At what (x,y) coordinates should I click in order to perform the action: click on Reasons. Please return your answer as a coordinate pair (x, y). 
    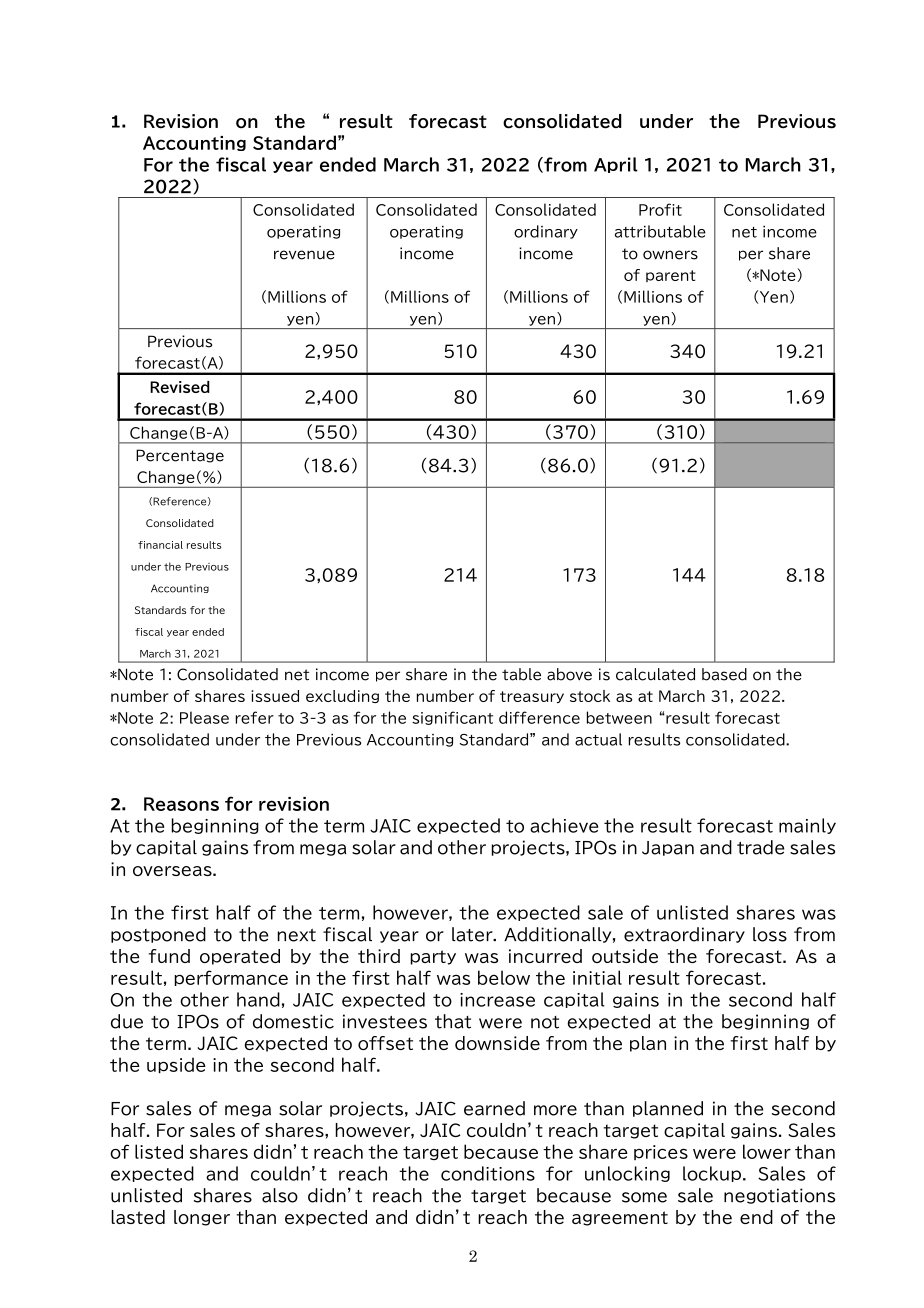
    Looking at the image, I should click on (181, 804).
